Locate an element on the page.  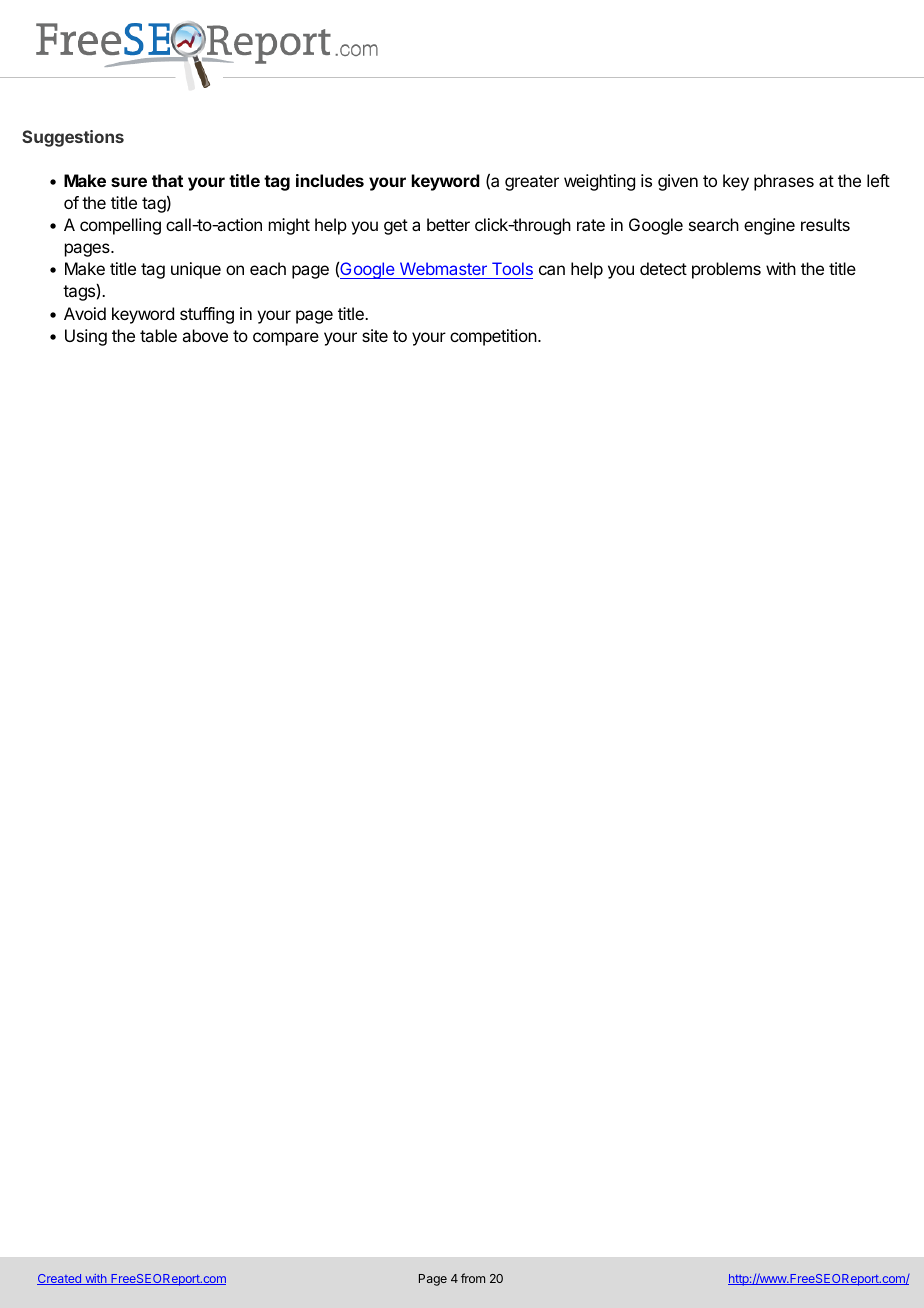
phrases is located at coordinates (784, 182).
